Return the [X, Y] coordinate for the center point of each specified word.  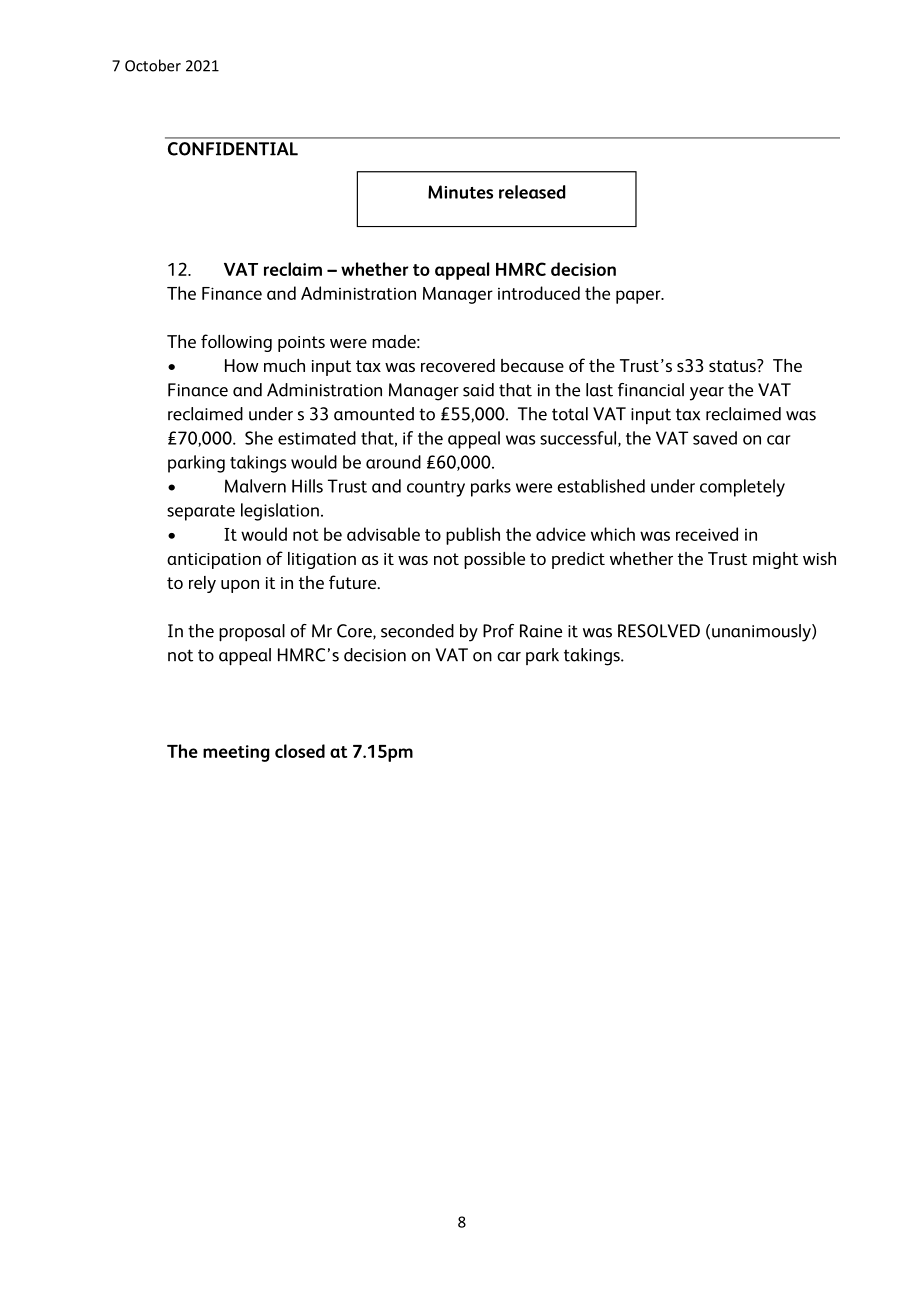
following [236, 343]
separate [201, 513]
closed [300, 751]
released [532, 192]
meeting [236, 753]
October [153, 65]
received [707, 534]
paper [639, 297]
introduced [539, 293]
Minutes [460, 192]
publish [473, 536]
